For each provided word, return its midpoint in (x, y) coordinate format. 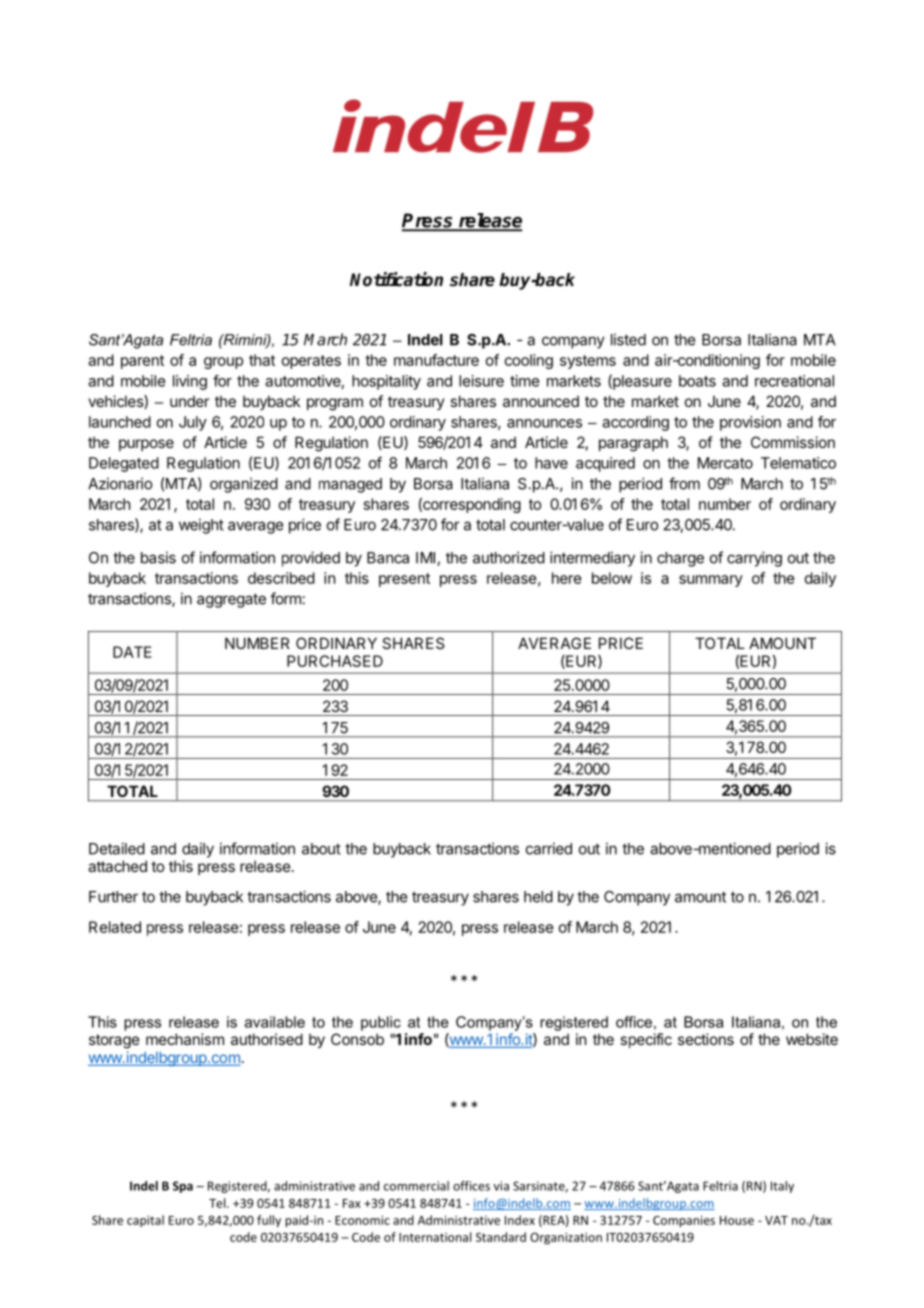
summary (711, 581)
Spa (183, 1187)
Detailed (117, 848)
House (737, 1220)
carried (549, 848)
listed (628, 339)
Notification (396, 279)
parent (142, 362)
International (435, 1237)
